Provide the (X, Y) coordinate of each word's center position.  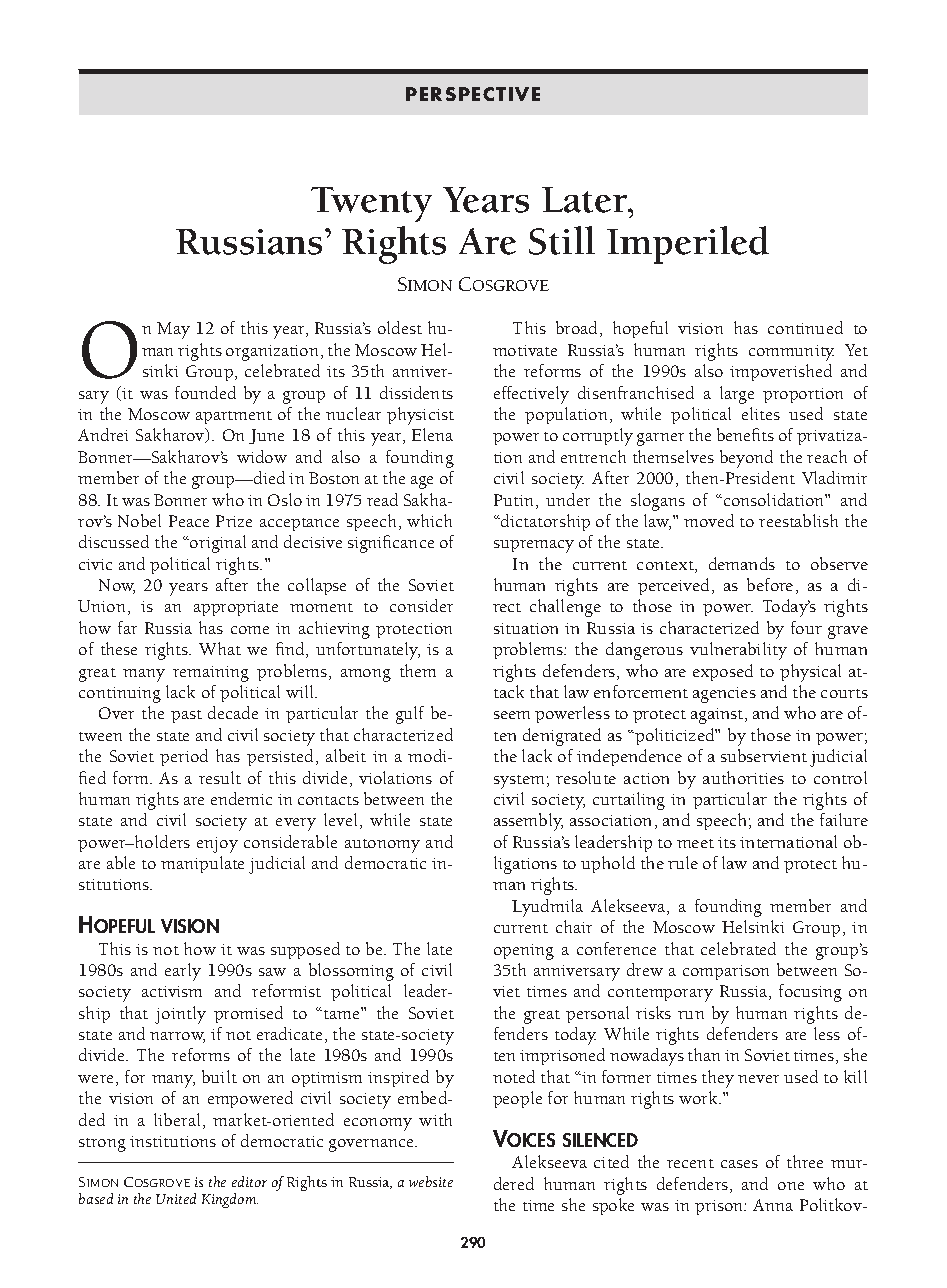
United (176, 1198)
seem (512, 715)
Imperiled (688, 245)
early (183, 972)
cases (739, 1164)
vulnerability (738, 651)
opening (524, 952)
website (431, 1181)
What (220, 648)
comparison (726, 972)
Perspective (473, 94)
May (173, 330)
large (737, 395)
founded (205, 392)
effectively (531, 395)
